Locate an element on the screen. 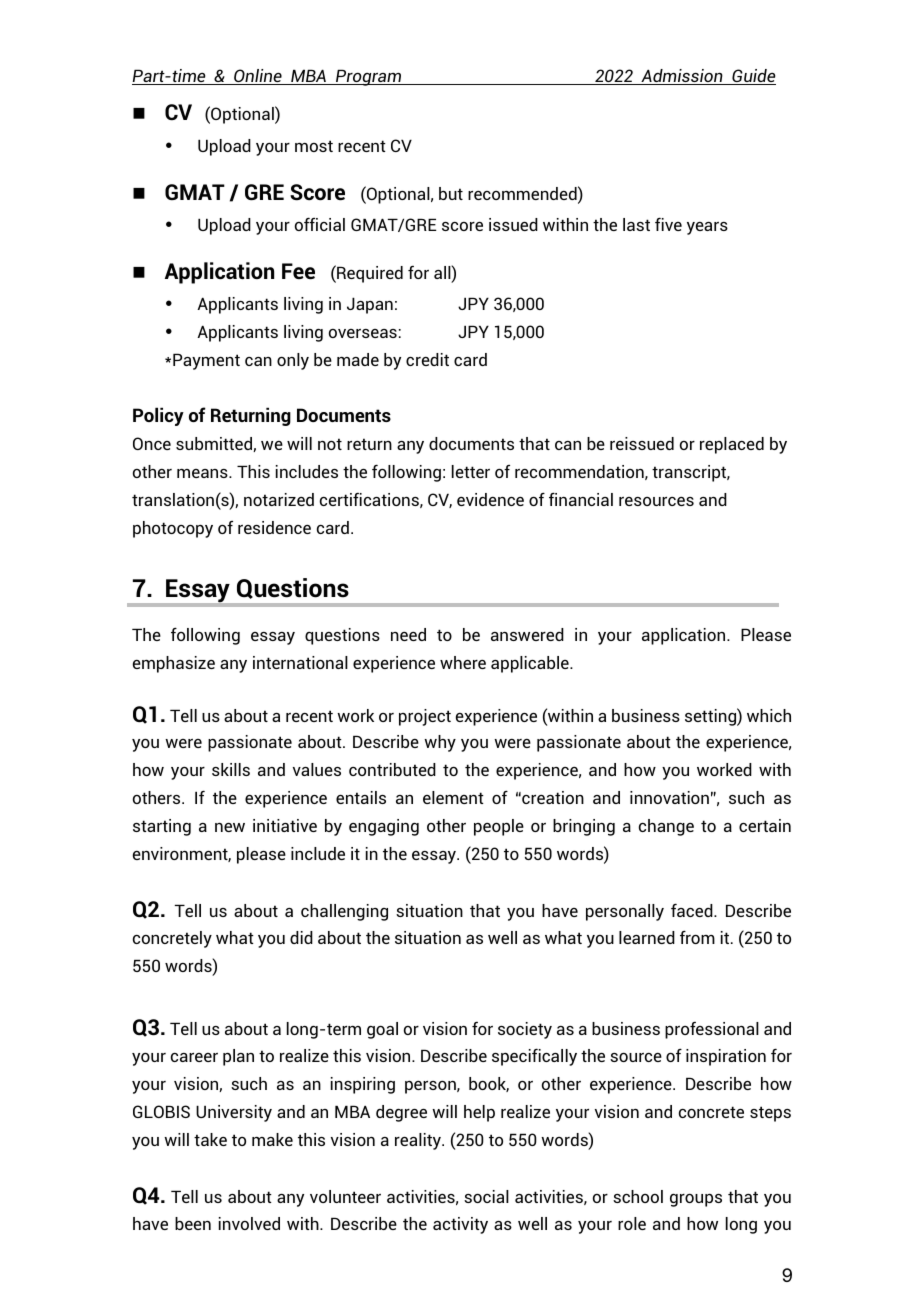 This screenshot has height=1308, width=924. faced is located at coordinates (693, 910).
